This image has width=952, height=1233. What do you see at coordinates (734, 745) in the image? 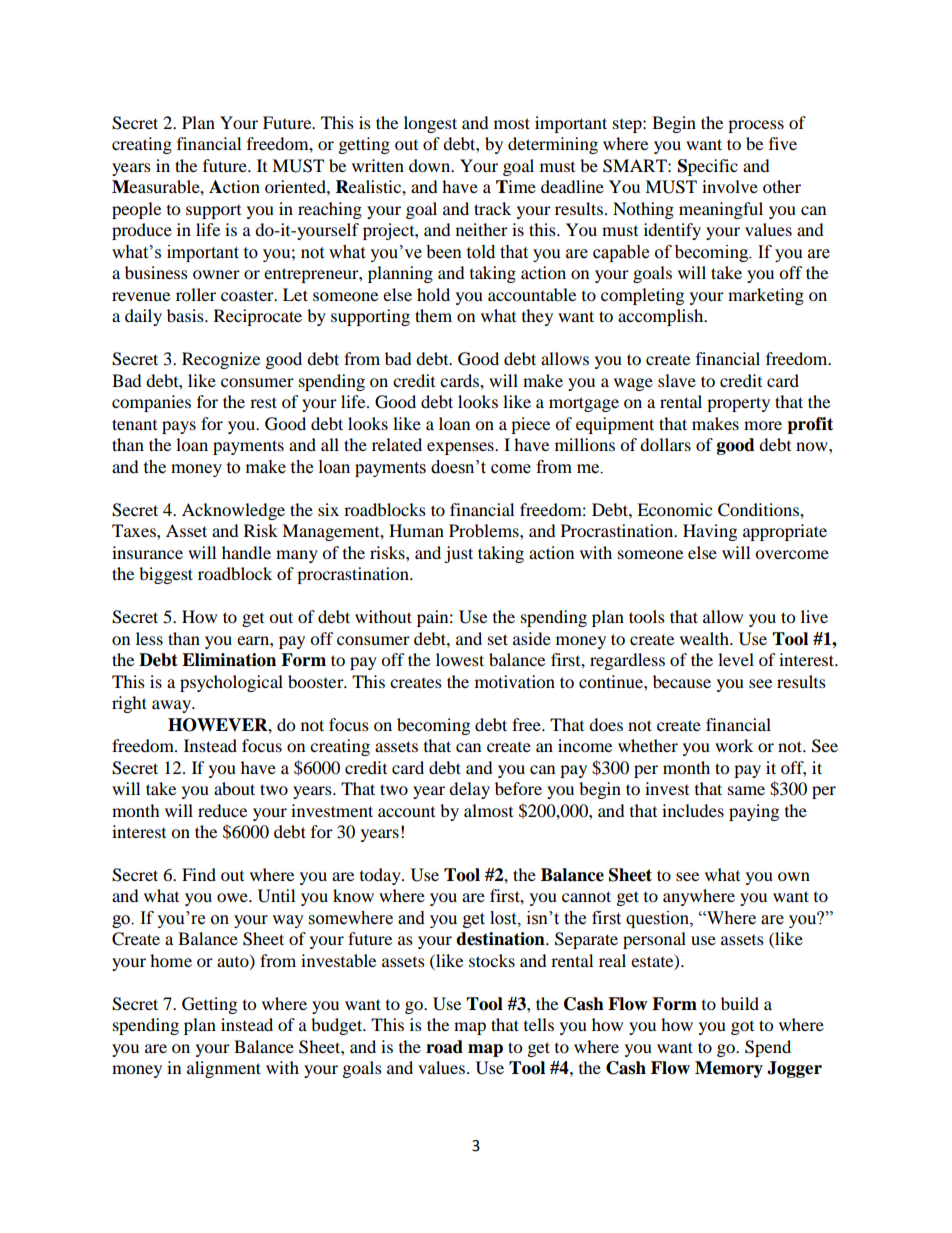
I see `work` at bounding box center [734, 745].
